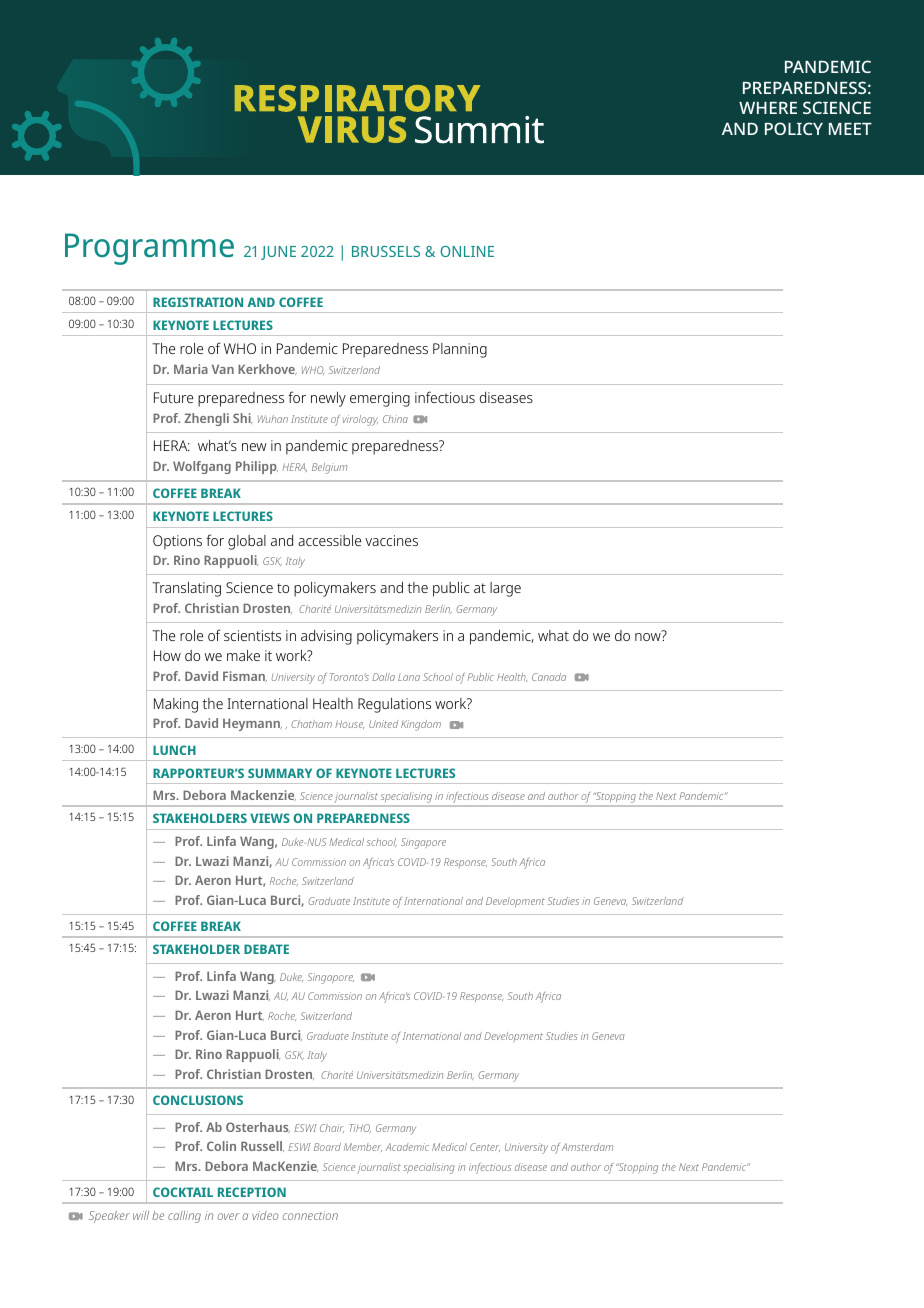 Image resolution: width=924 pixels, height=1308 pixels. What do you see at coordinates (505, 589) in the screenshot?
I see `large` at bounding box center [505, 589].
